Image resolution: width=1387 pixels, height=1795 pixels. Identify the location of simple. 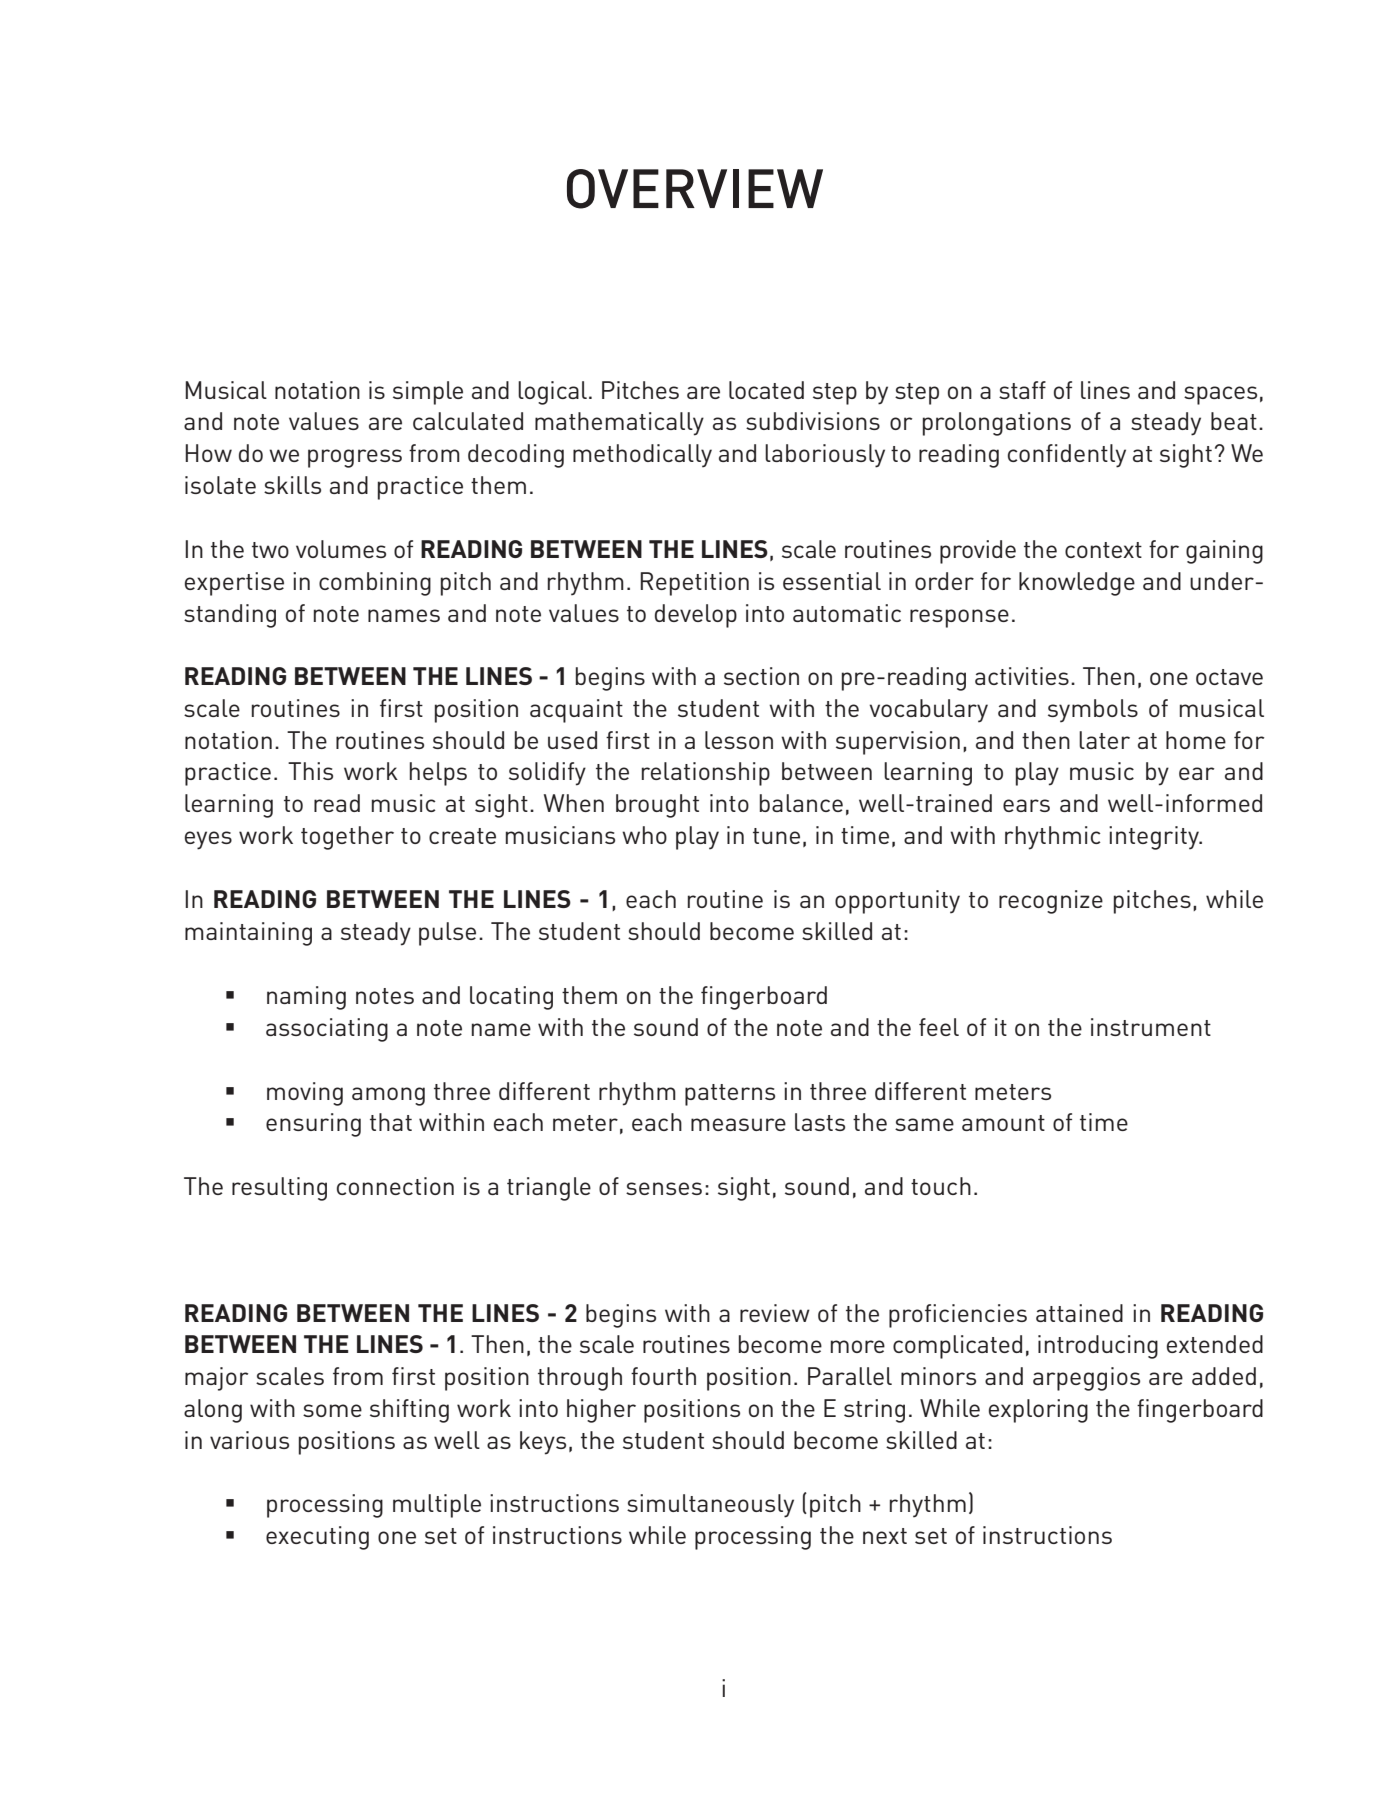
(428, 393).
